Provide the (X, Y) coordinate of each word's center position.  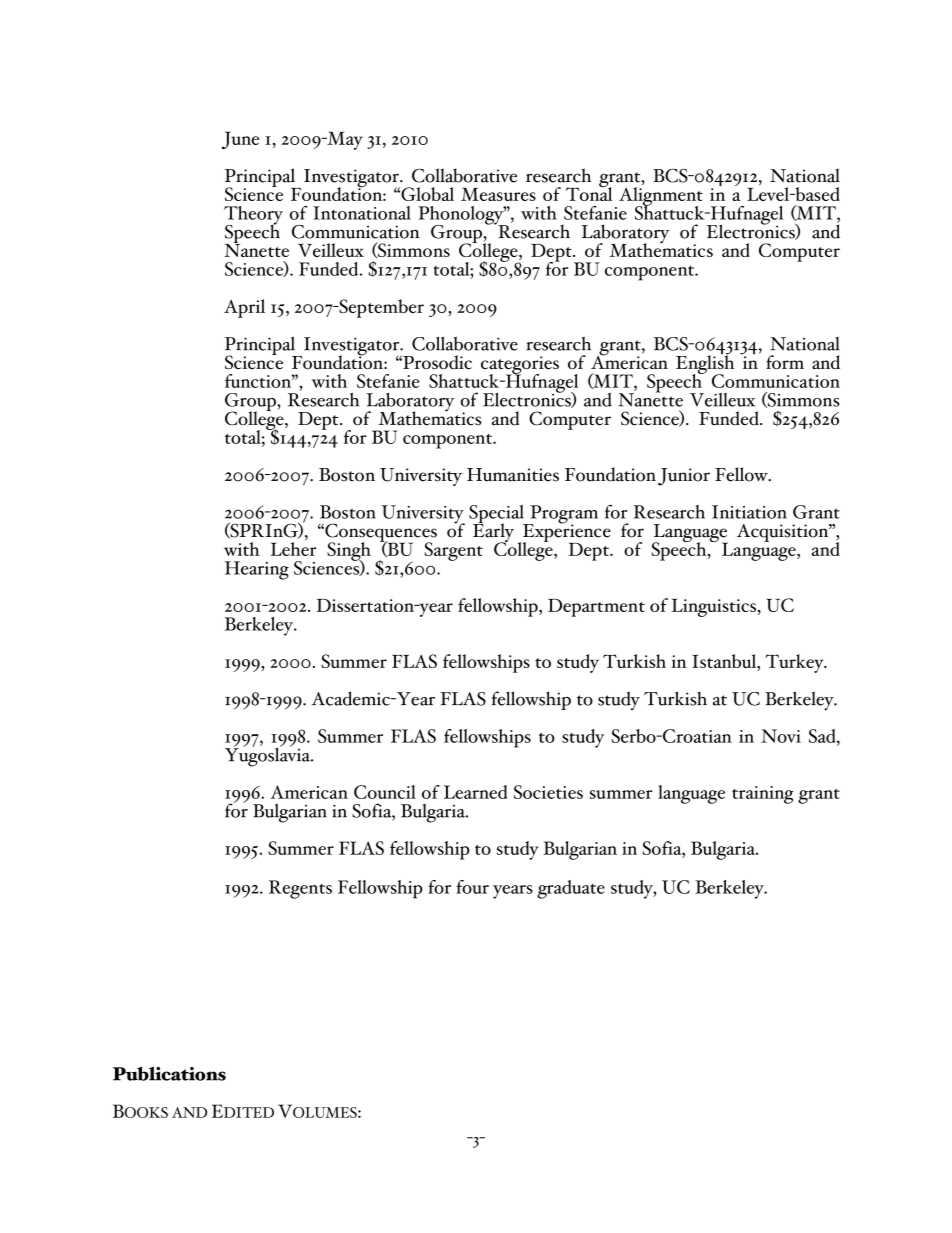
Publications (169, 1073)
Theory (253, 216)
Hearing (257, 570)
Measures (498, 194)
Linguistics (715, 607)
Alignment (661, 197)
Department (596, 608)
